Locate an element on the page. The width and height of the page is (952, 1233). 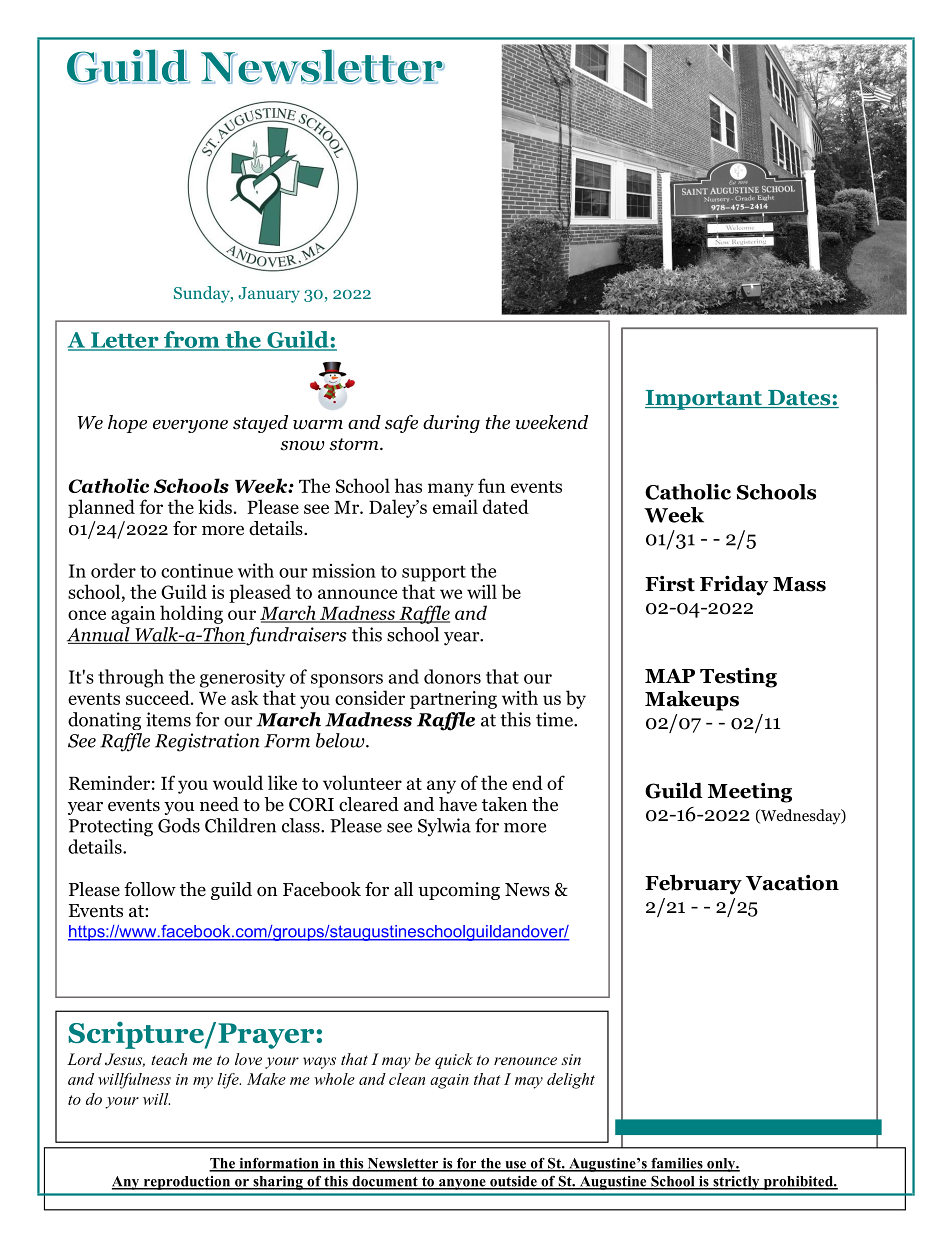
Important is located at coordinates (704, 400).
